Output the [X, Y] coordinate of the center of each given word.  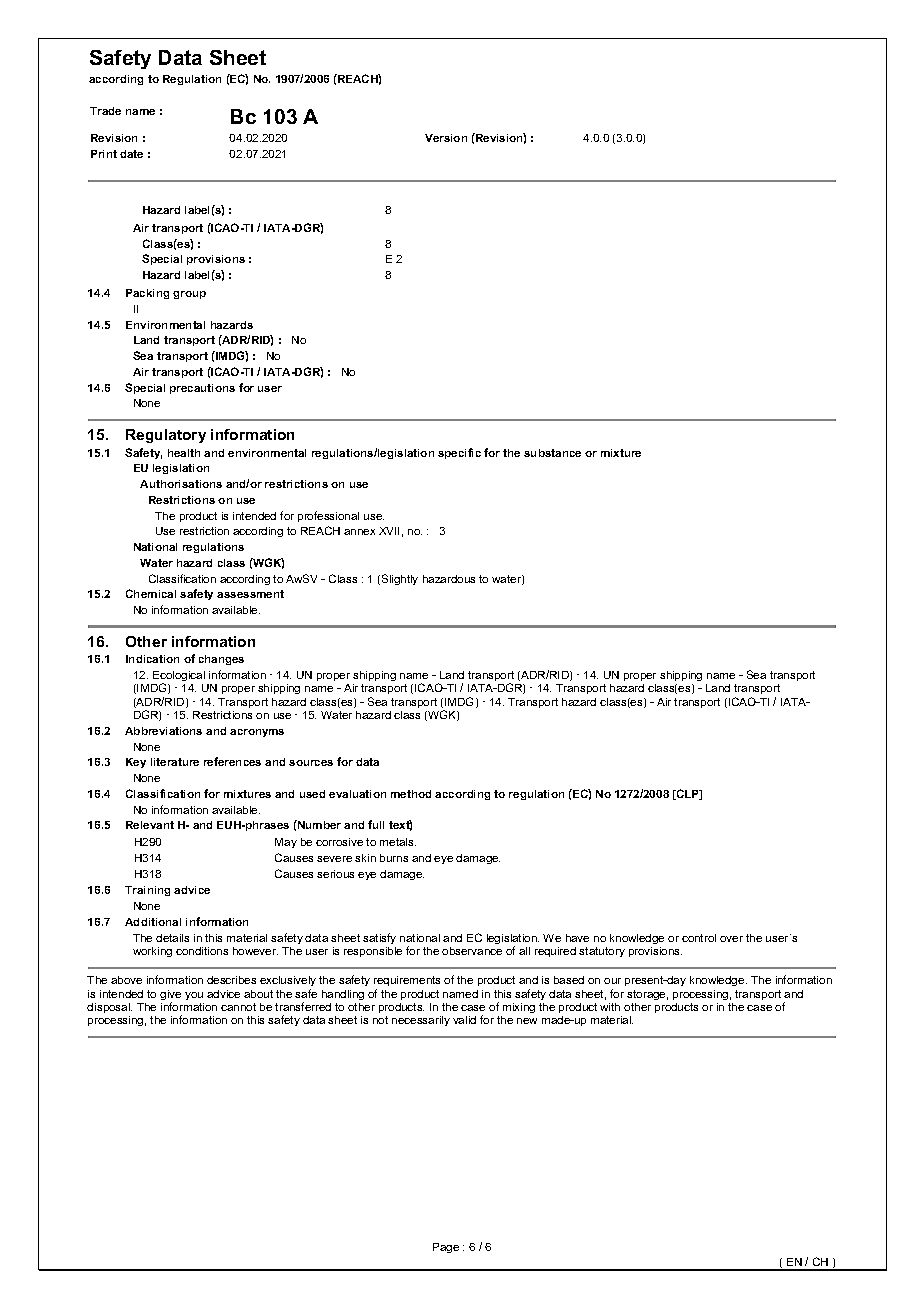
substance [552, 453]
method [411, 794]
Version [446, 138]
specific [459, 453]
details [172, 938]
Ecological [179, 677]
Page [446, 1248]
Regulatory [166, 436]
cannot [238, 1007]
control [699, 938]
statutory [602, 952]
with [610, 1007]
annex [359, 532]
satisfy [379, 938]
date [131, 154]
